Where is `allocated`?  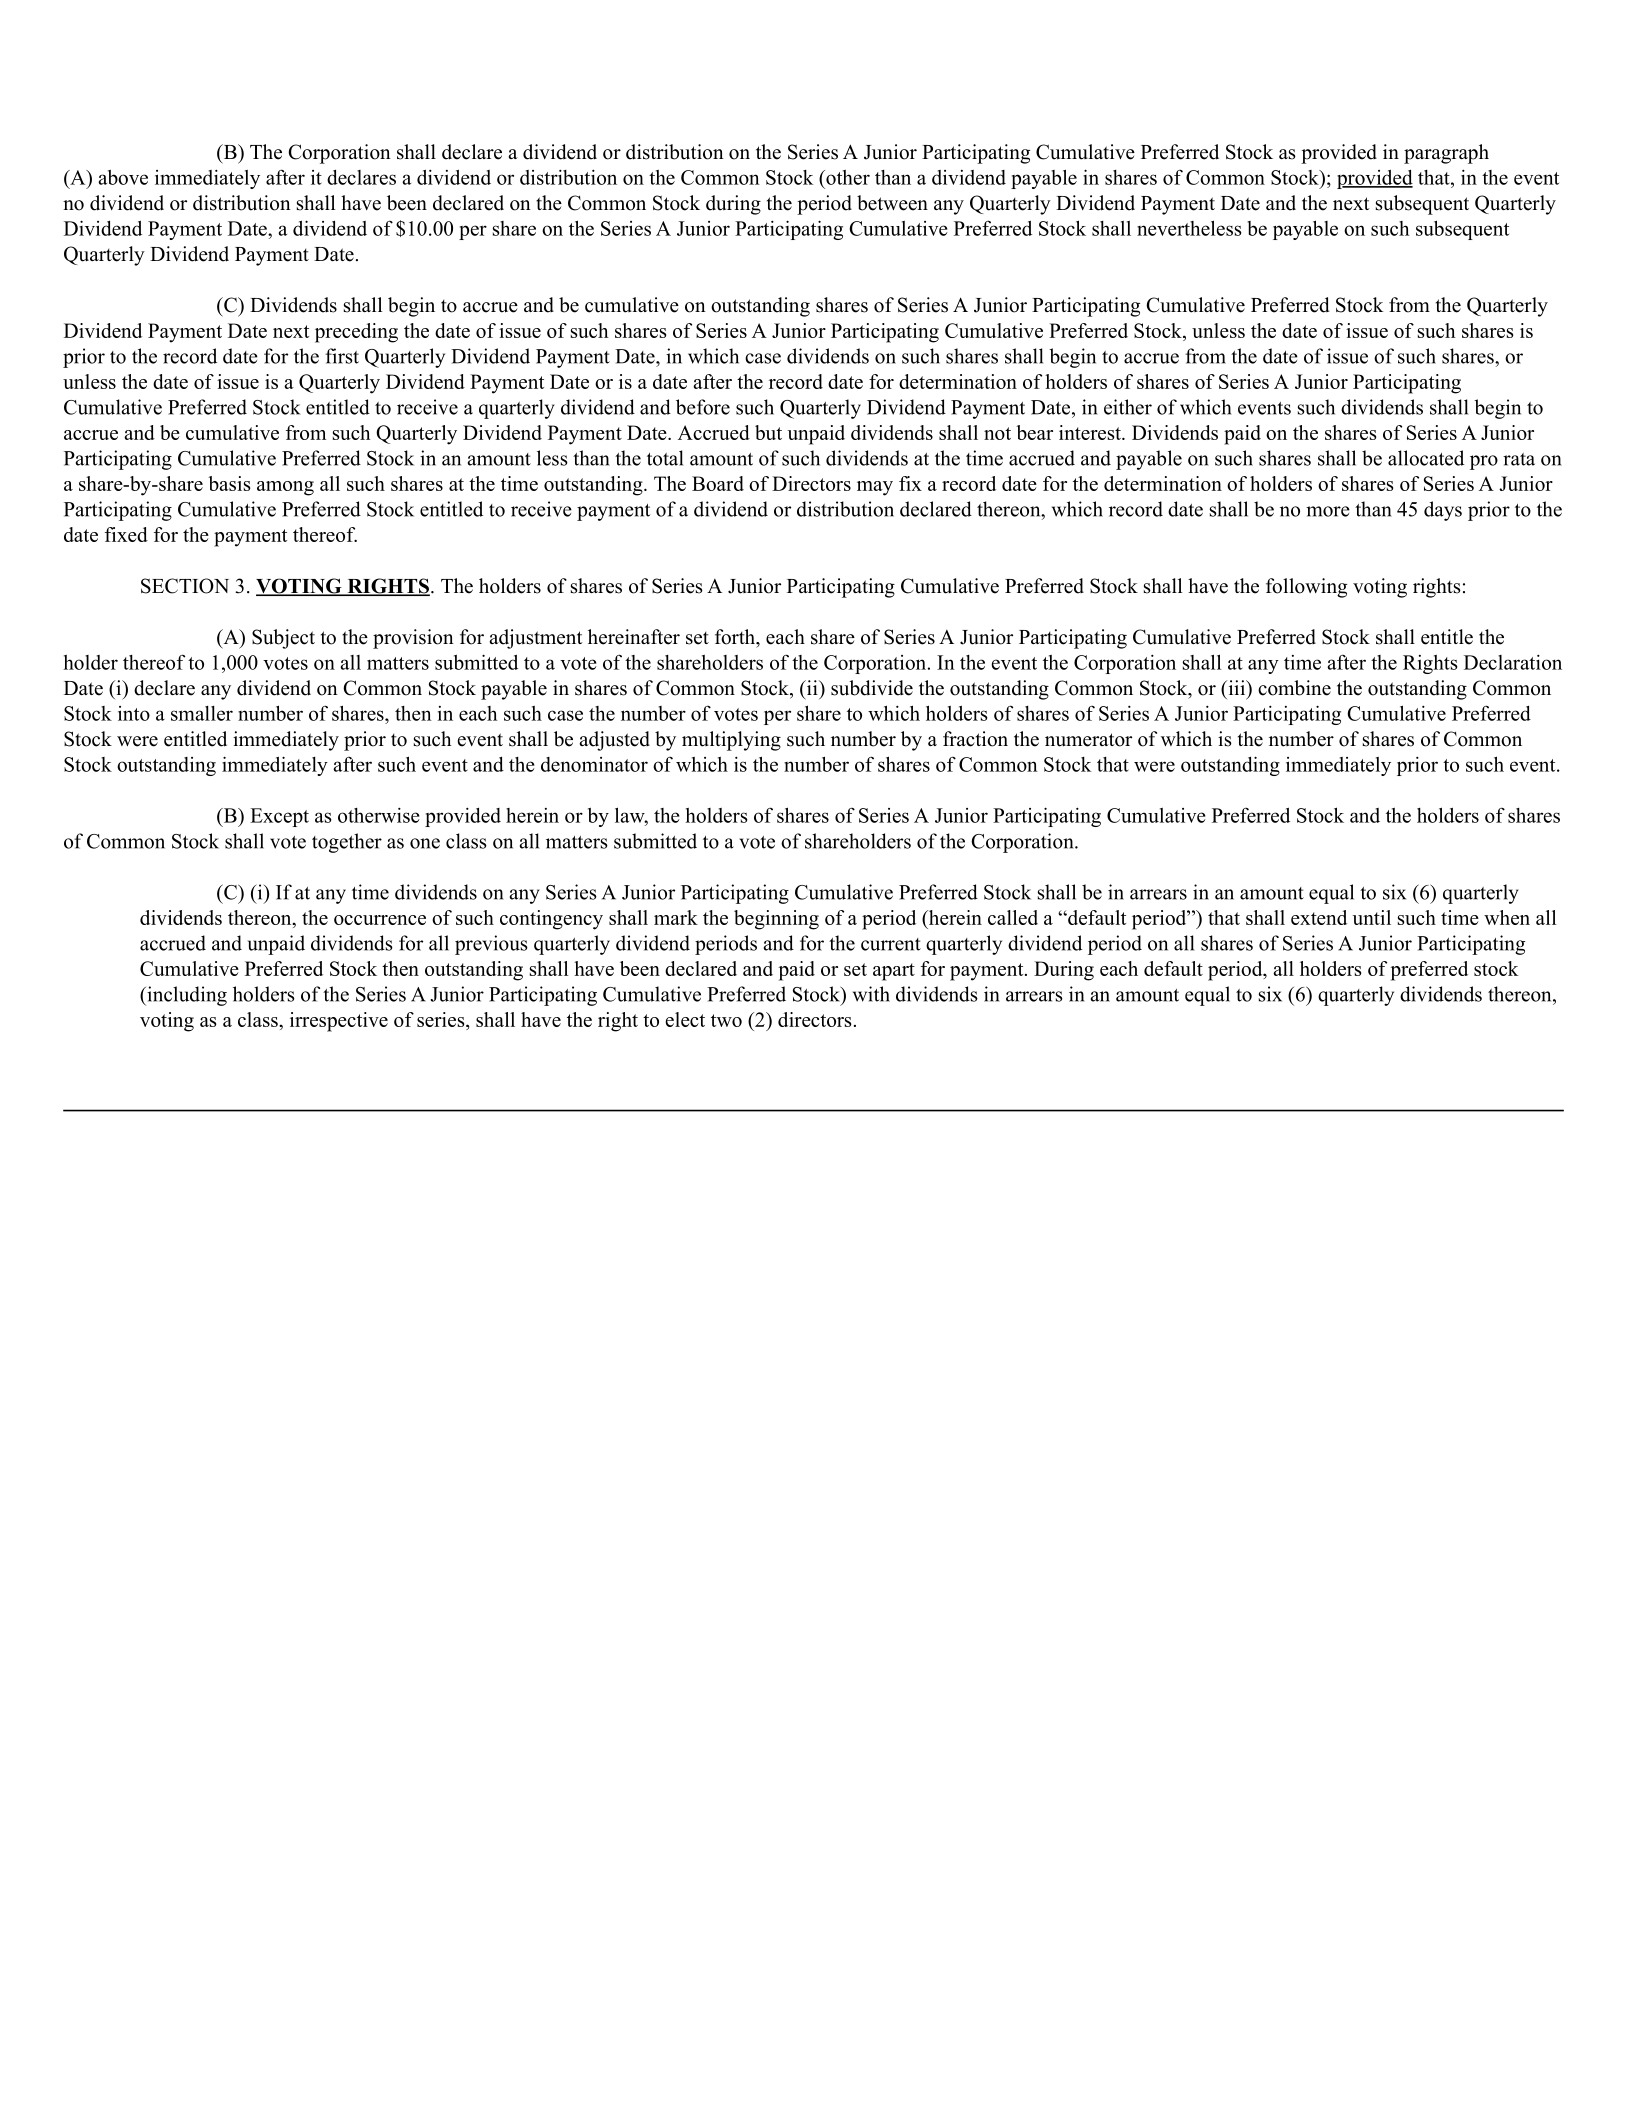 allocated is located at coordinates (1426, 458).
